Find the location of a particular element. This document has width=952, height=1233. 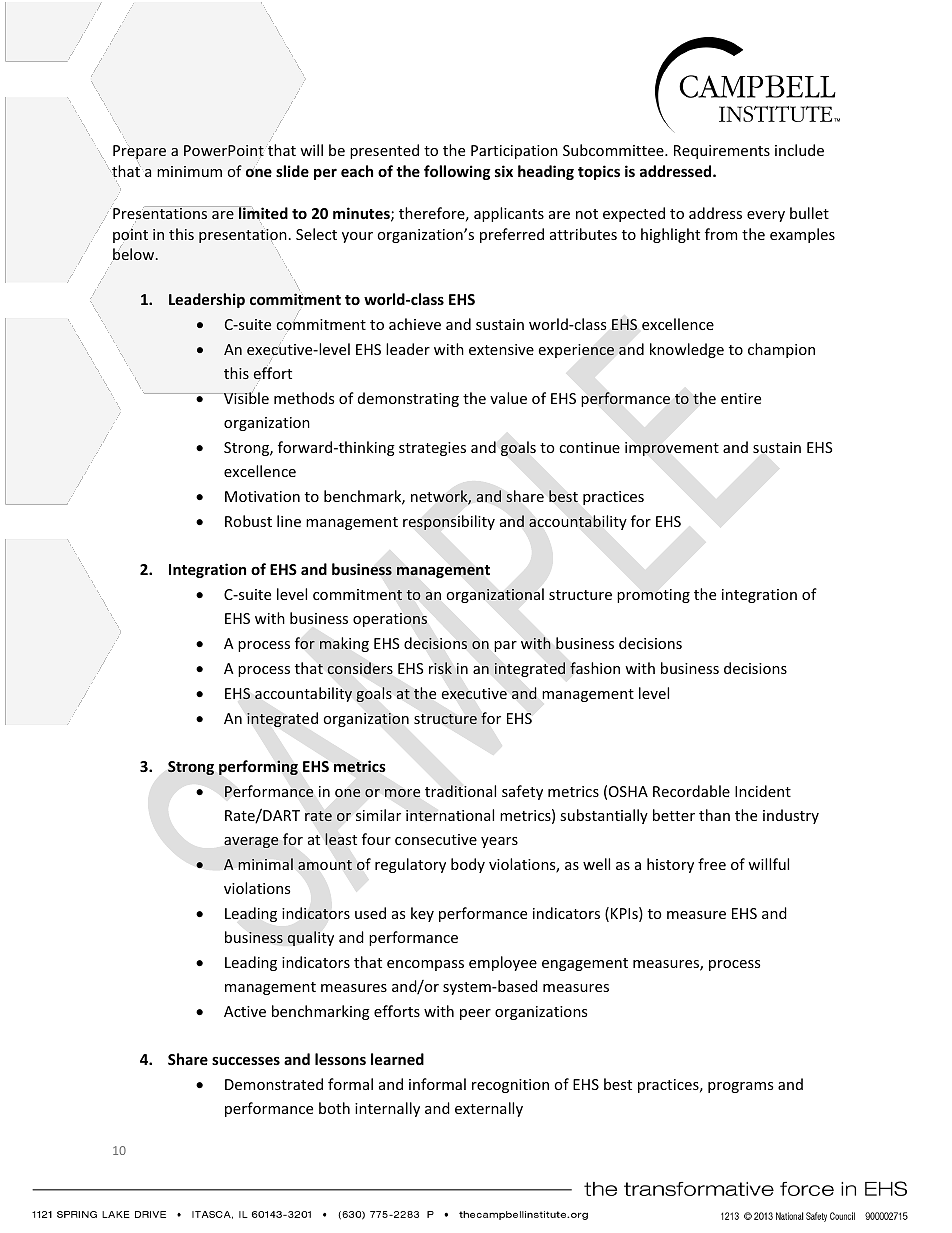

Incident is located at coordinates (763, 791).
